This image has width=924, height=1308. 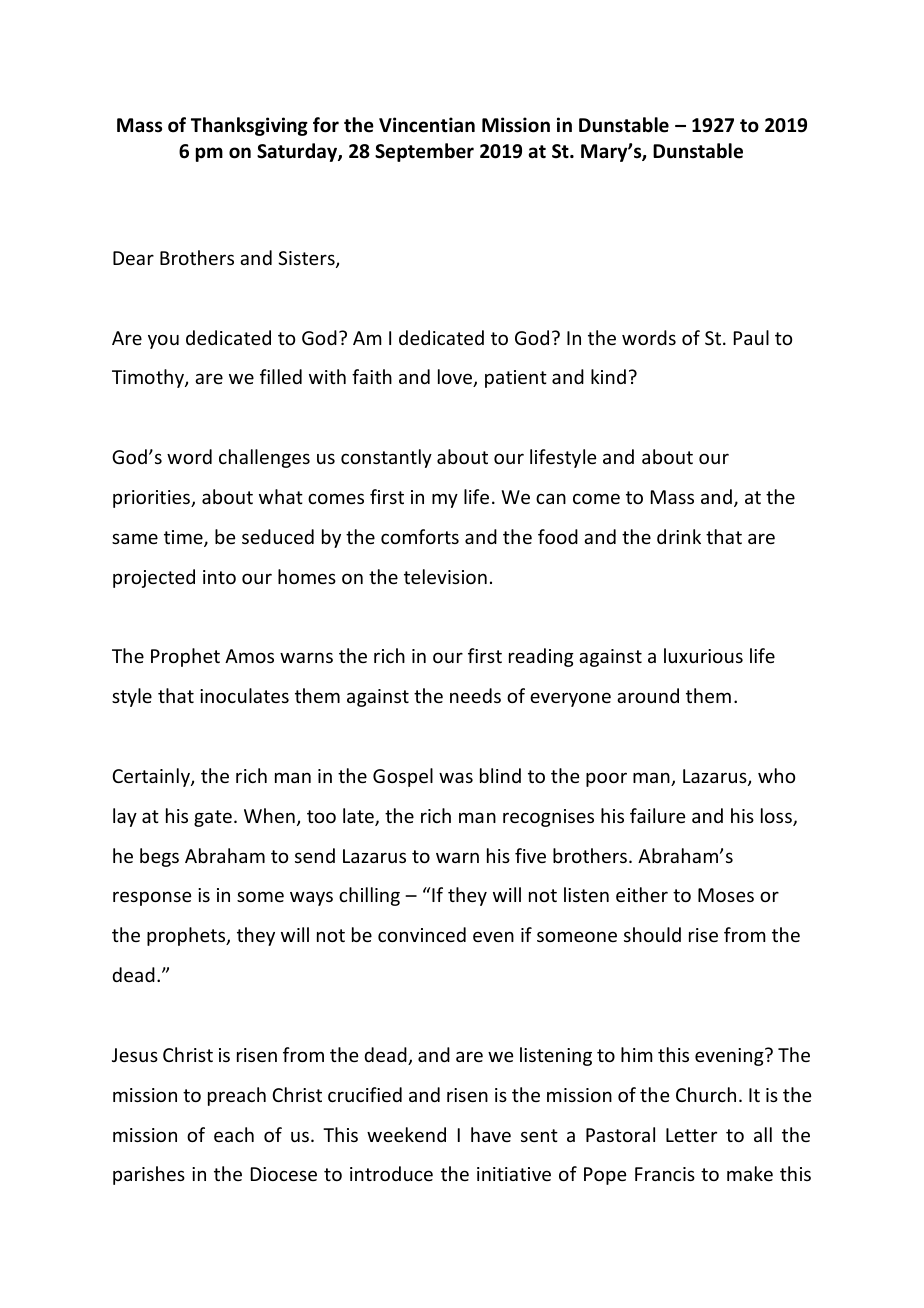 What do you see at coordinates (149, 1175) in the image?
I see `parishes` at bounding box center [149, 1175].
